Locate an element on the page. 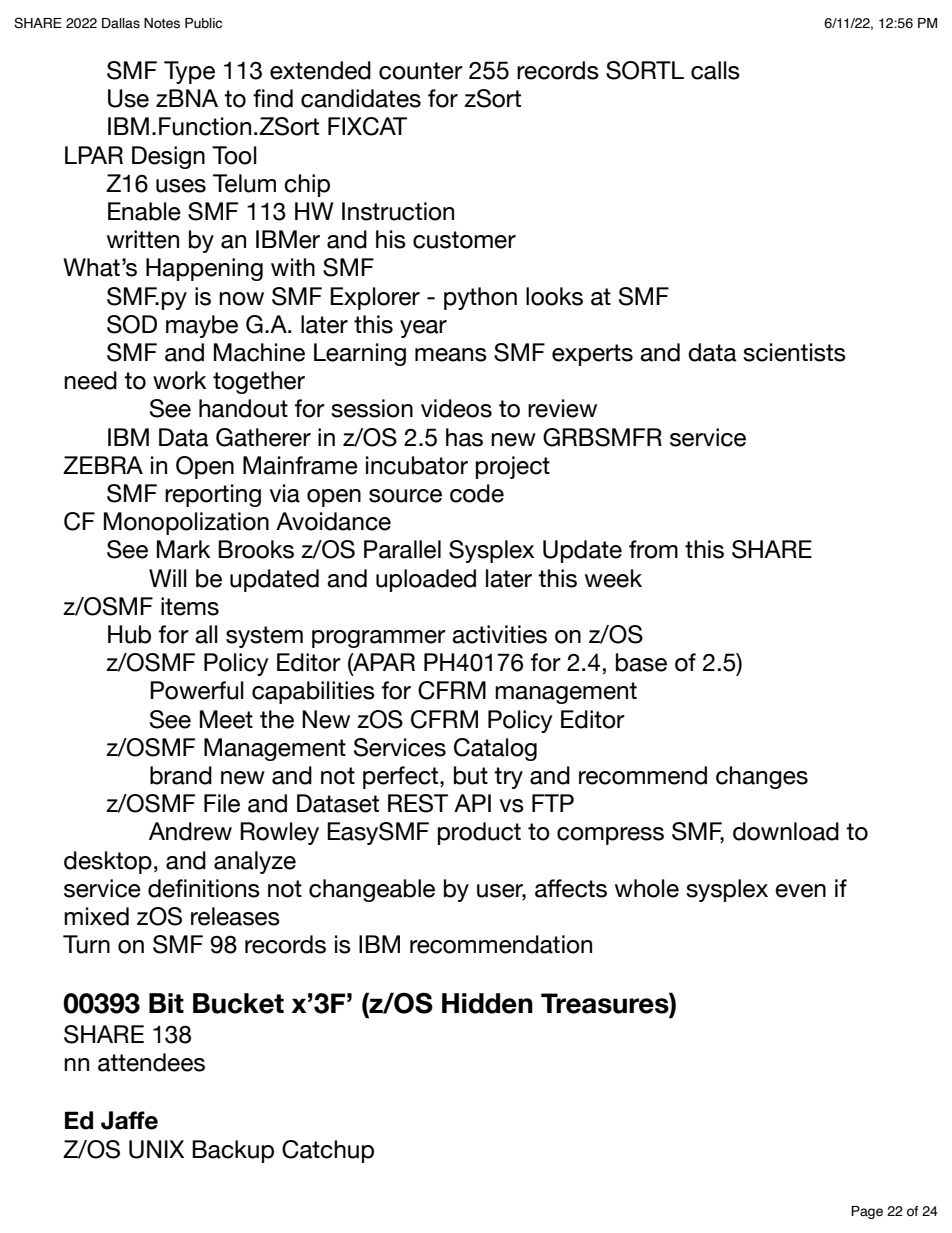 The height and width of the image is (1233, 952). base is located at coordinates (641, 662).
